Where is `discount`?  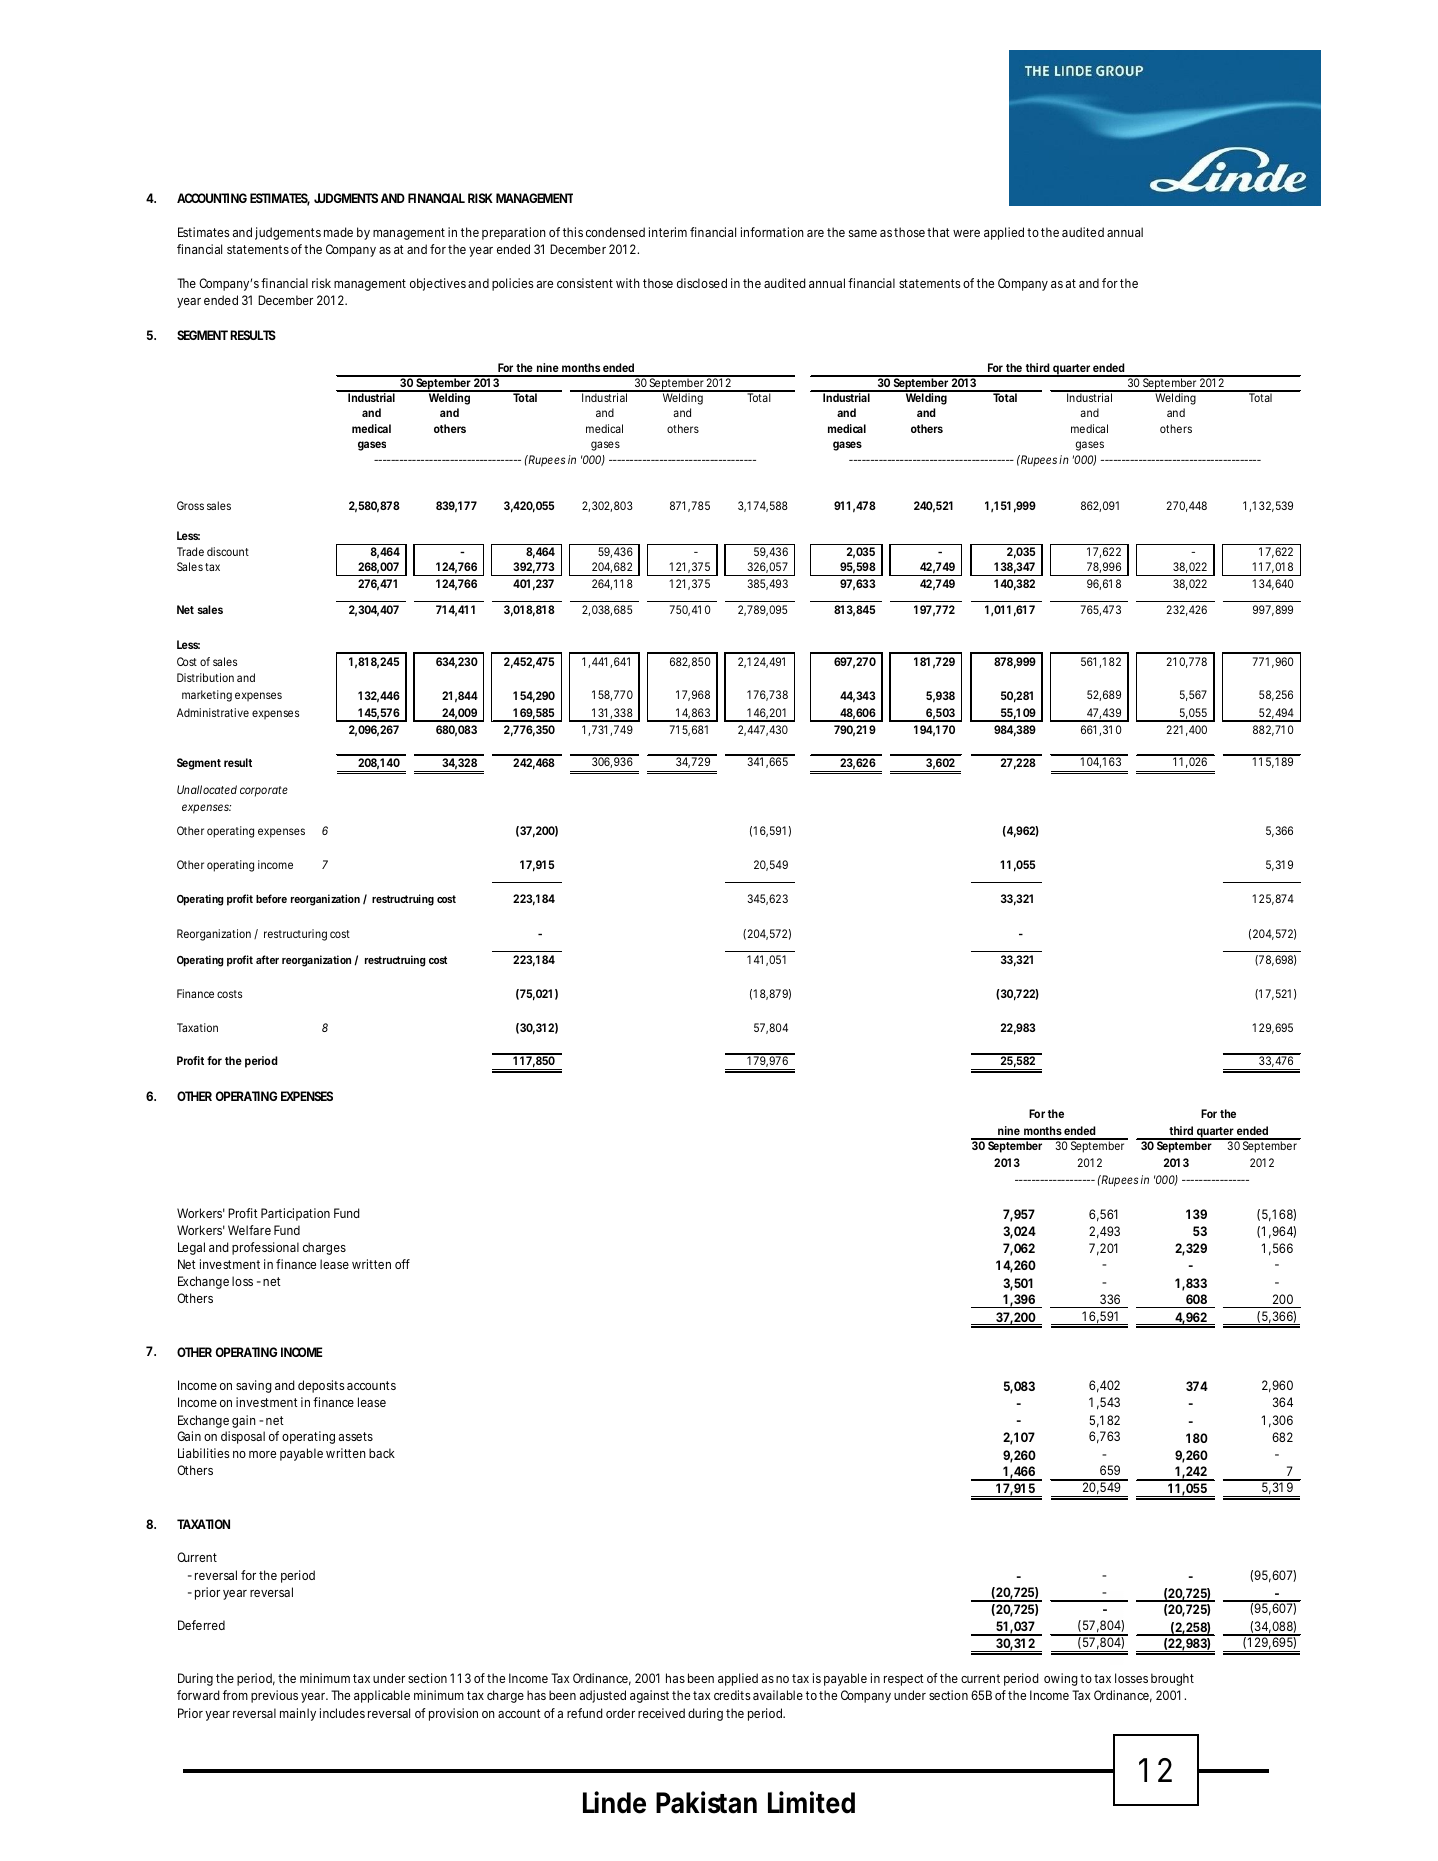 discount is located at coordinates (228, 551).
